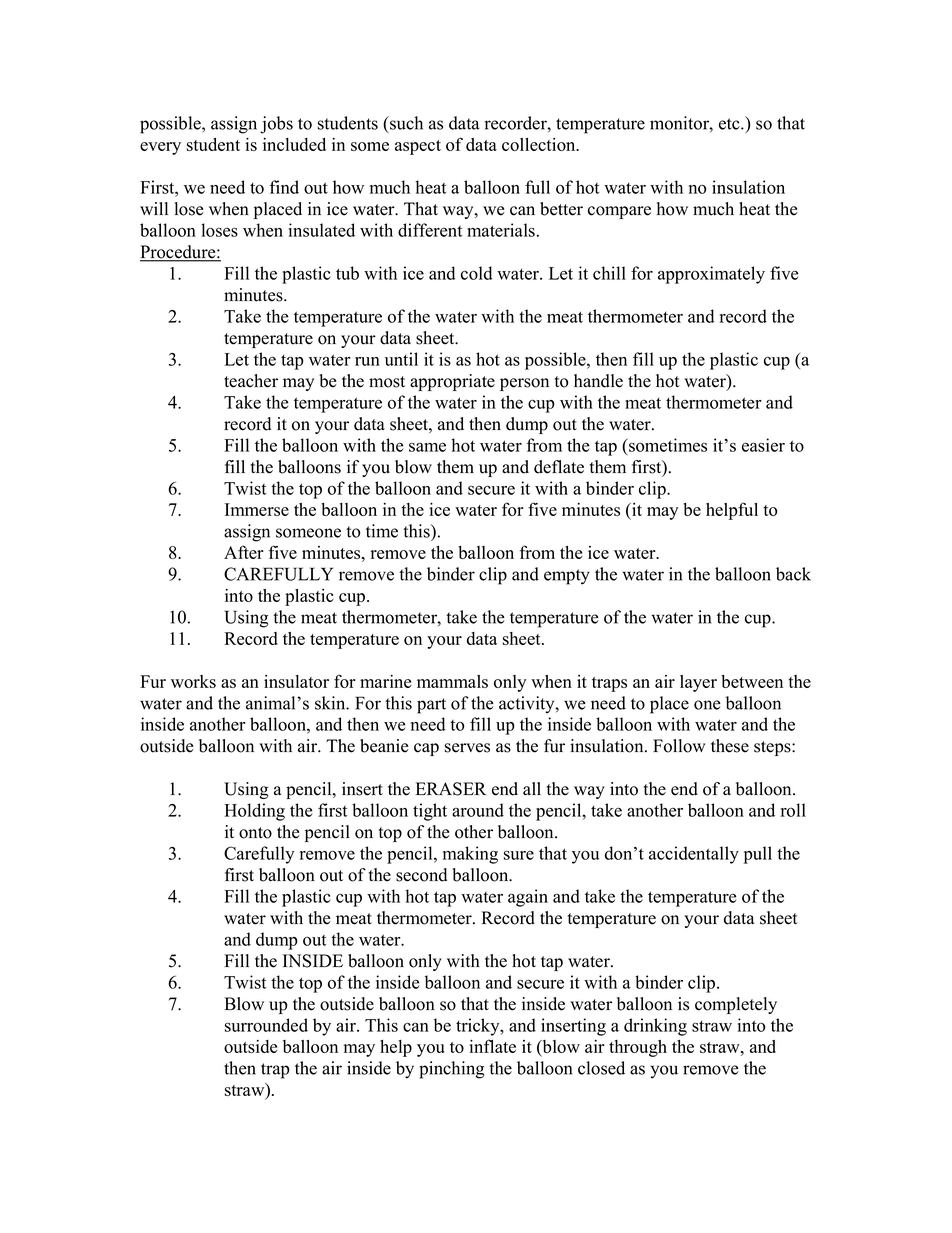  I want to click on After, so click(244, 552).
